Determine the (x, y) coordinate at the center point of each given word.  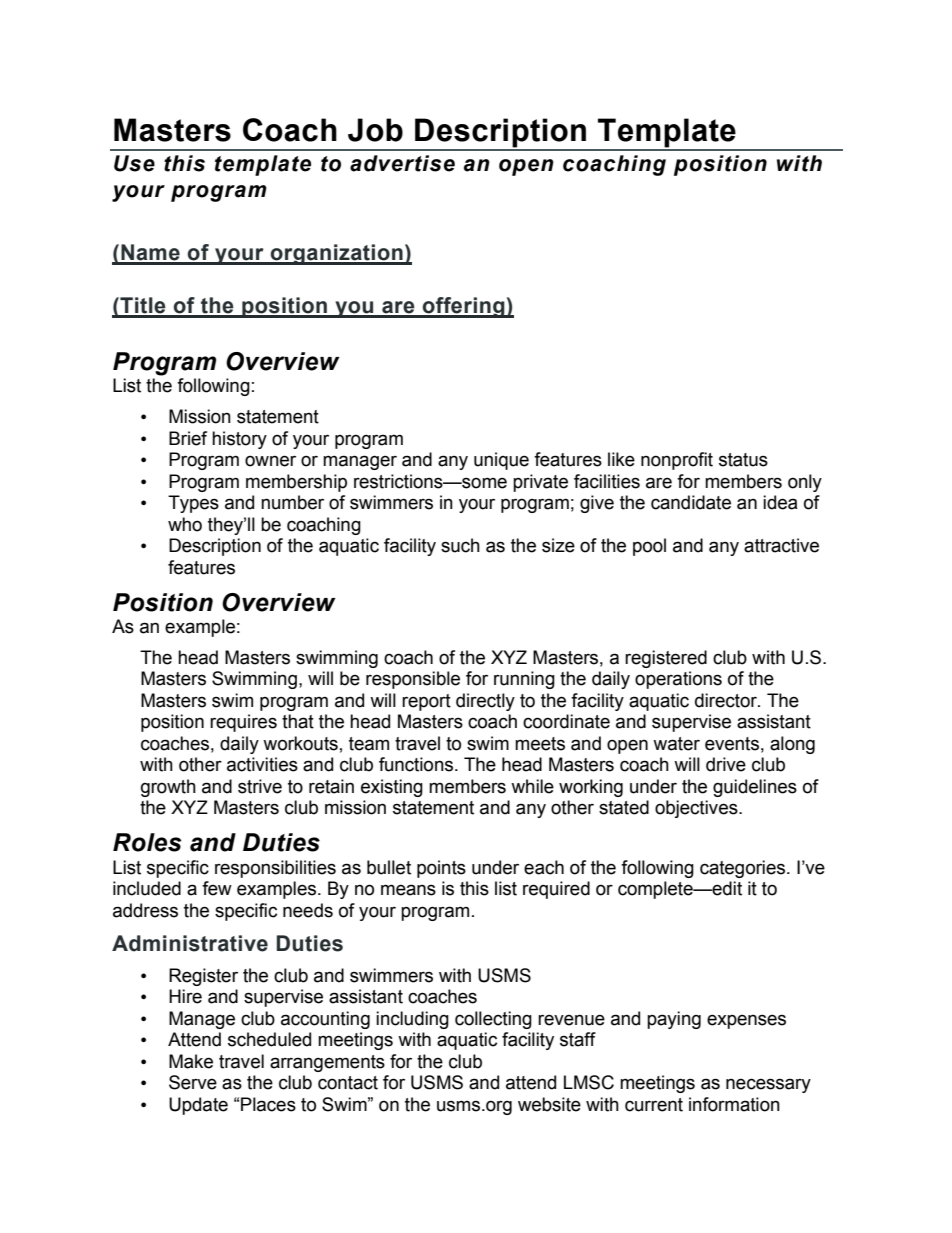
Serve (193, 1082)
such (460, 545)
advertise (402, 163)
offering (463, 307)
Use (134, 163)
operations (678, 680)
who (185, 524)
